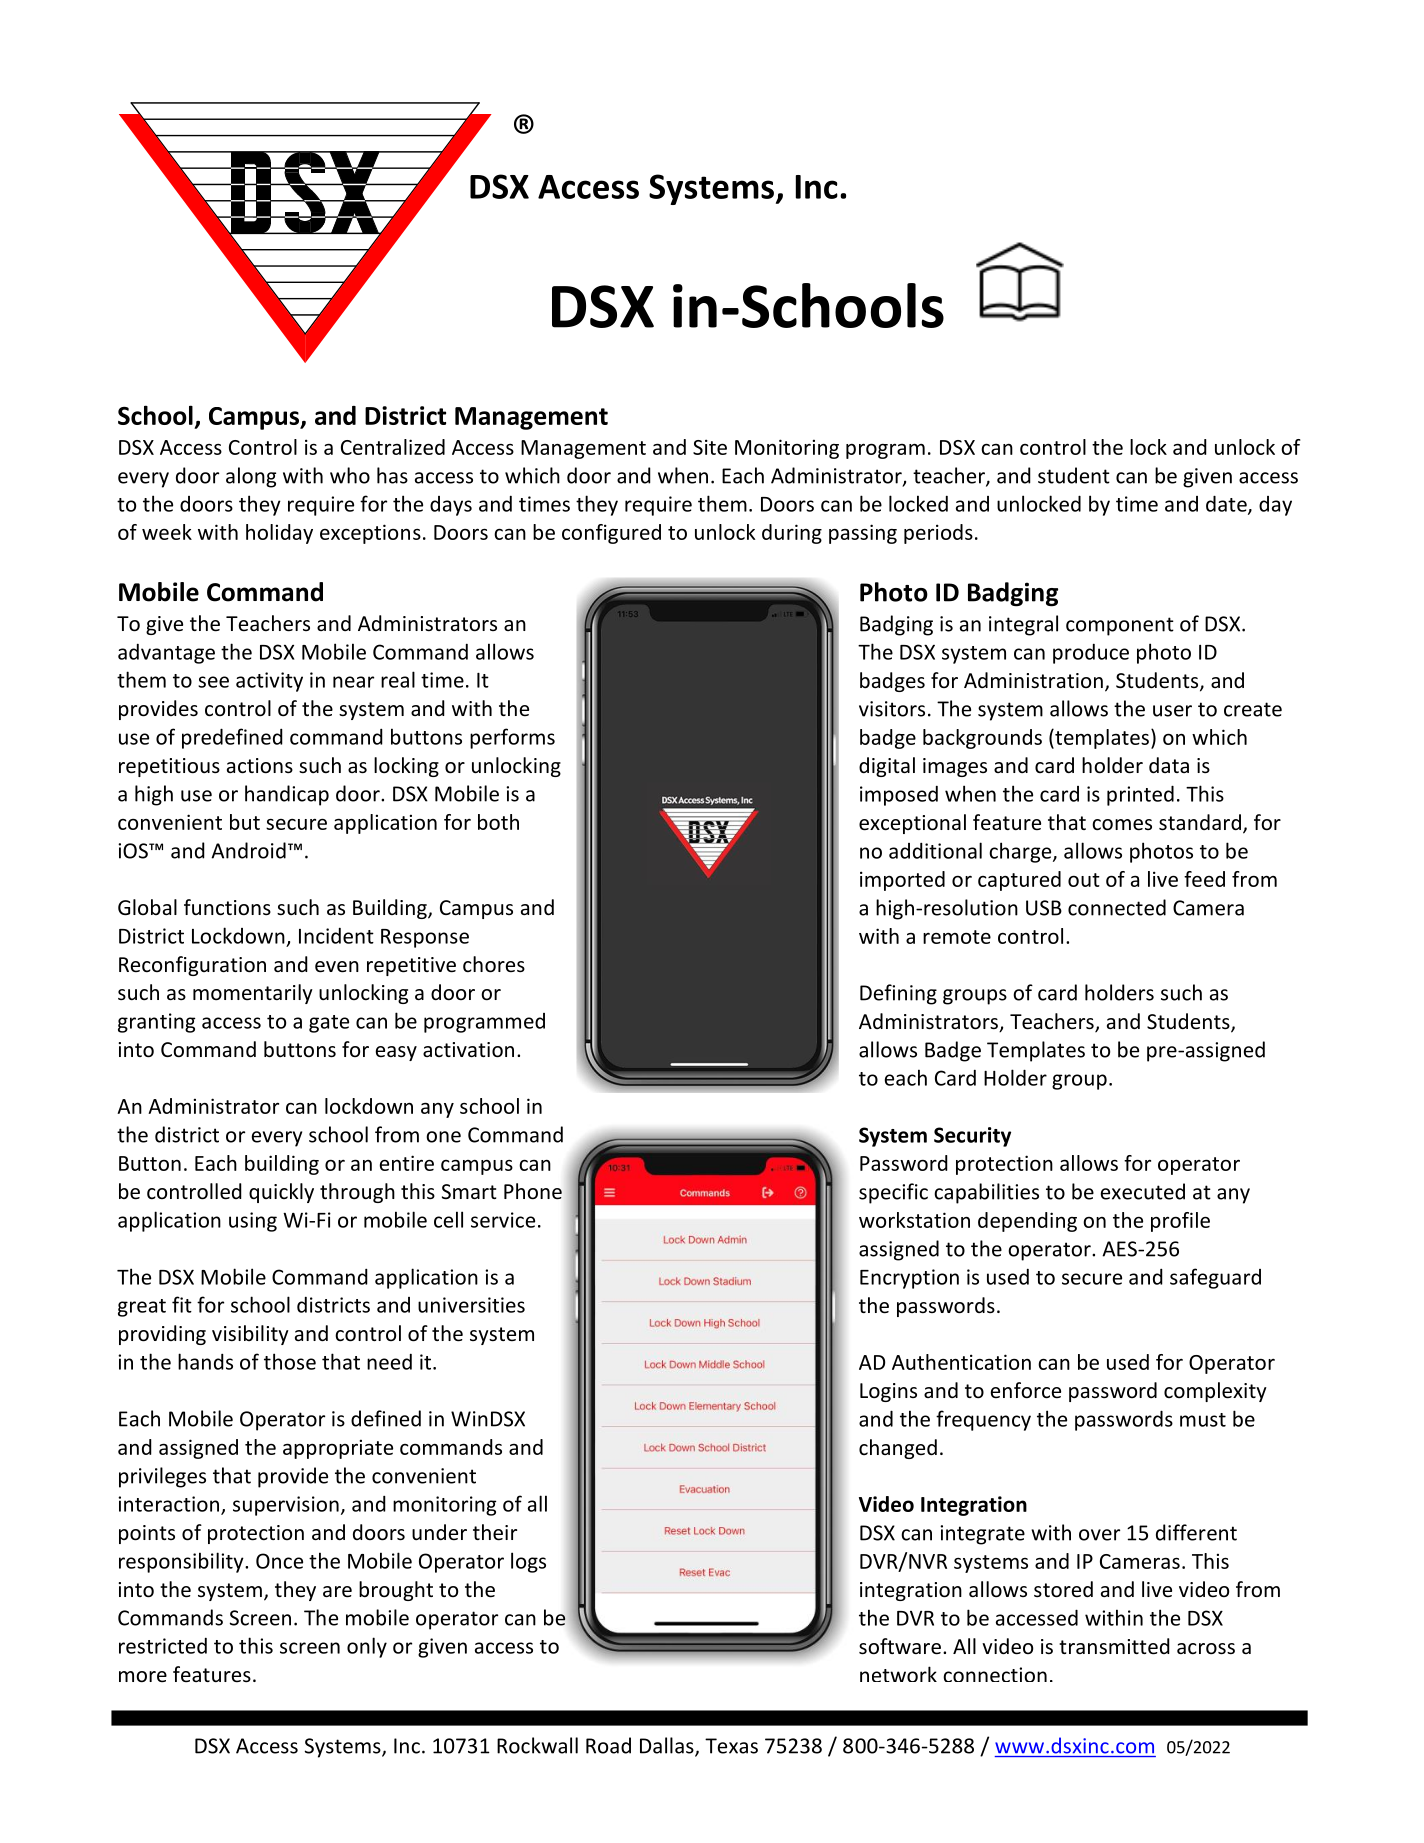 The image size is (1424, 1843). What do you see at coordinates (367, 1647) in the document?
I see `only` at bounding box center [367, 1647].
